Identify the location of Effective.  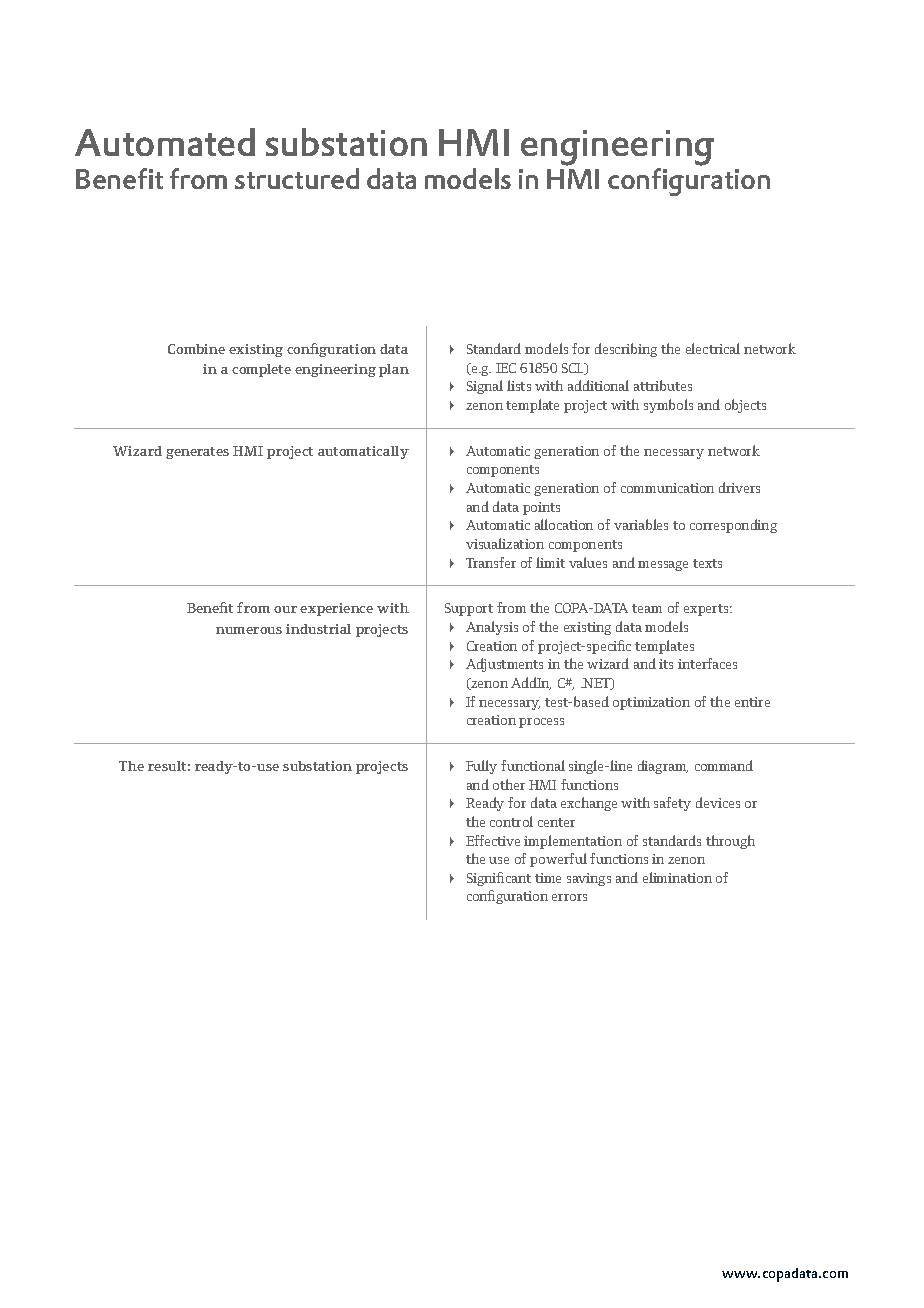
(493, 840).
